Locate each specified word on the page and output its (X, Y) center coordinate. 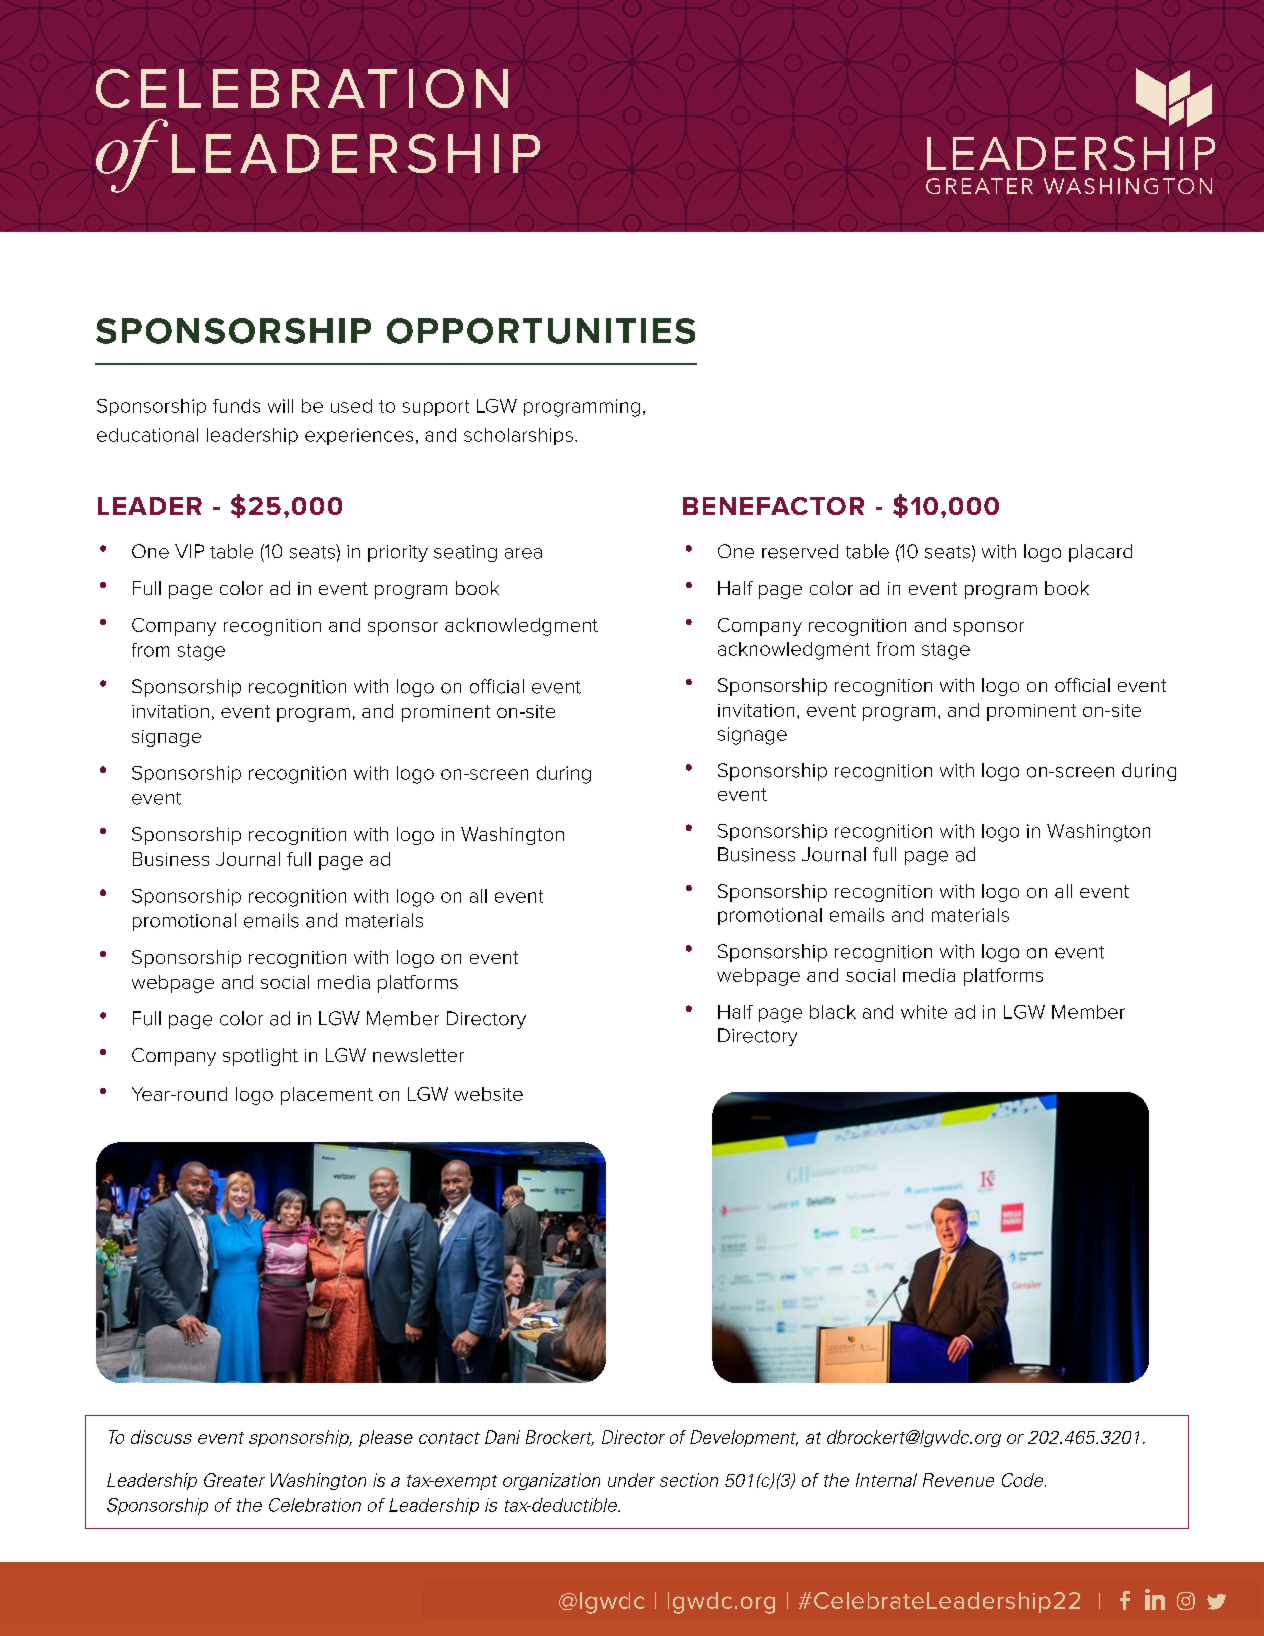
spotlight (260, 1057)
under (631, 1480)
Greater (234, 1480)
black (833, 1012)
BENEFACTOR (773, 506)
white (924, 1012)
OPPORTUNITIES (541, 331)
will (280, 406)
